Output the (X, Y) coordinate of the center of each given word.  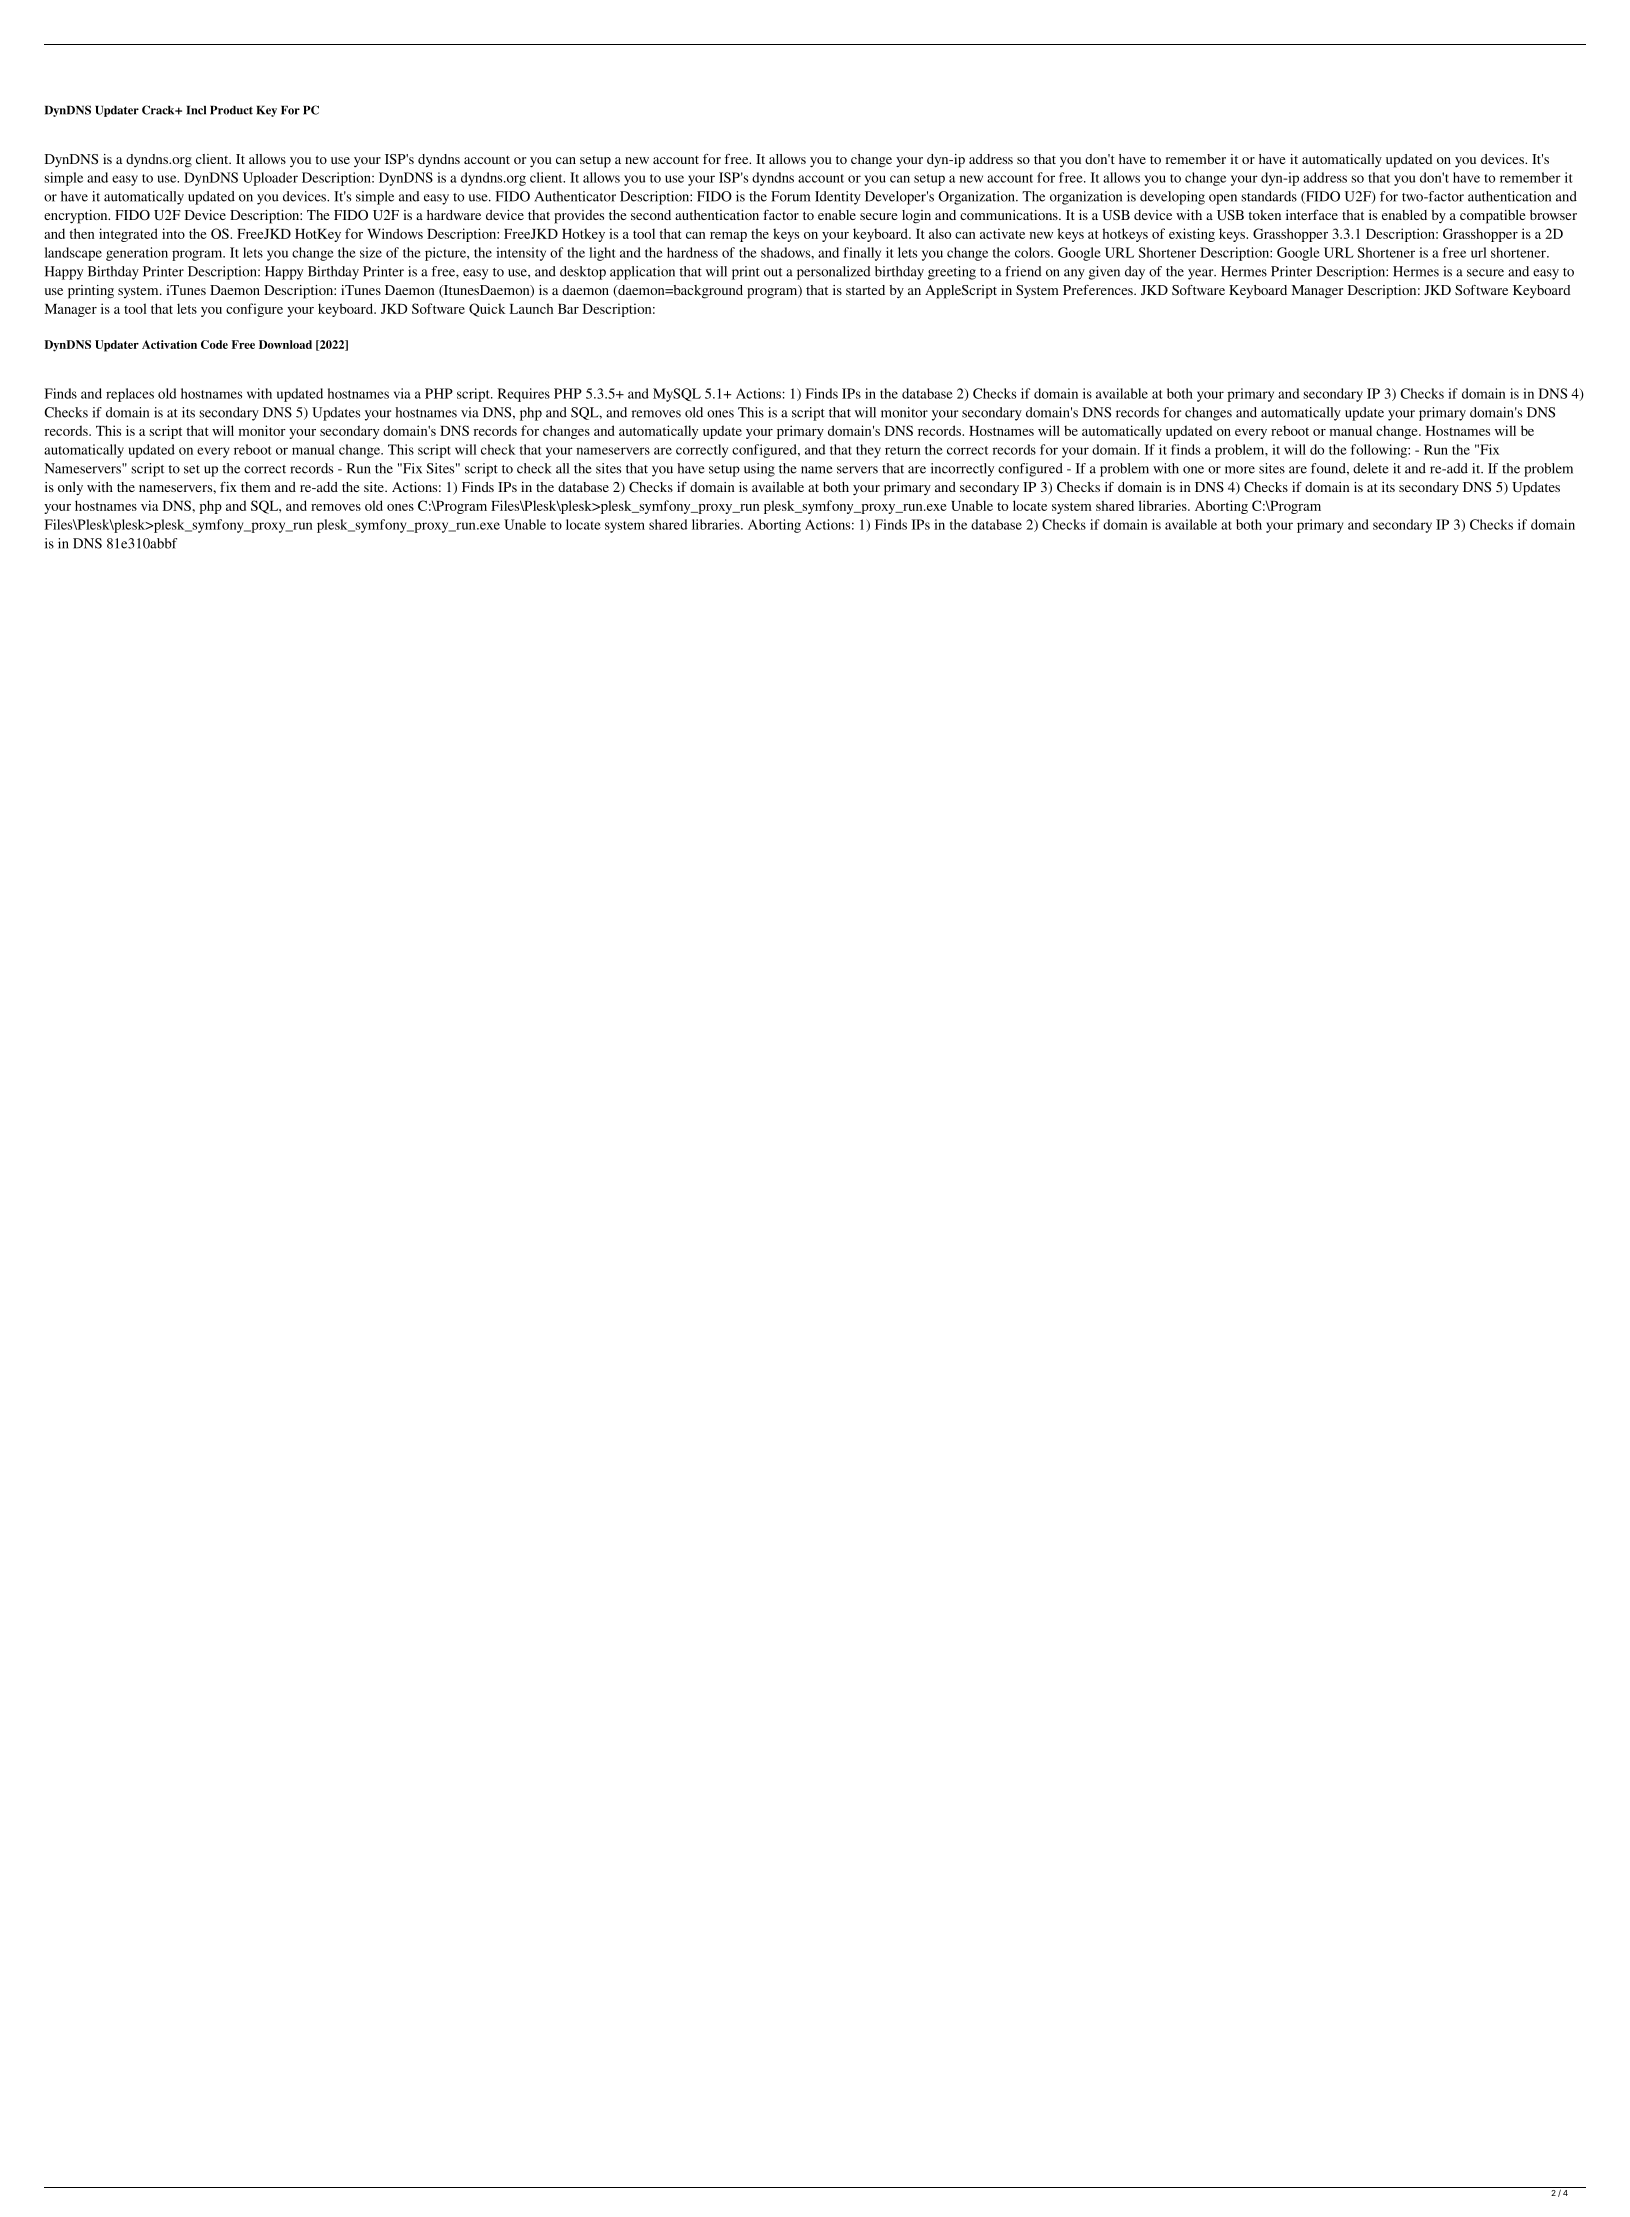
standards (1269, 196)
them (256, 487)
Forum (790, 196)
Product (231, 110)
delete (1371, 468)
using (759, 470)
